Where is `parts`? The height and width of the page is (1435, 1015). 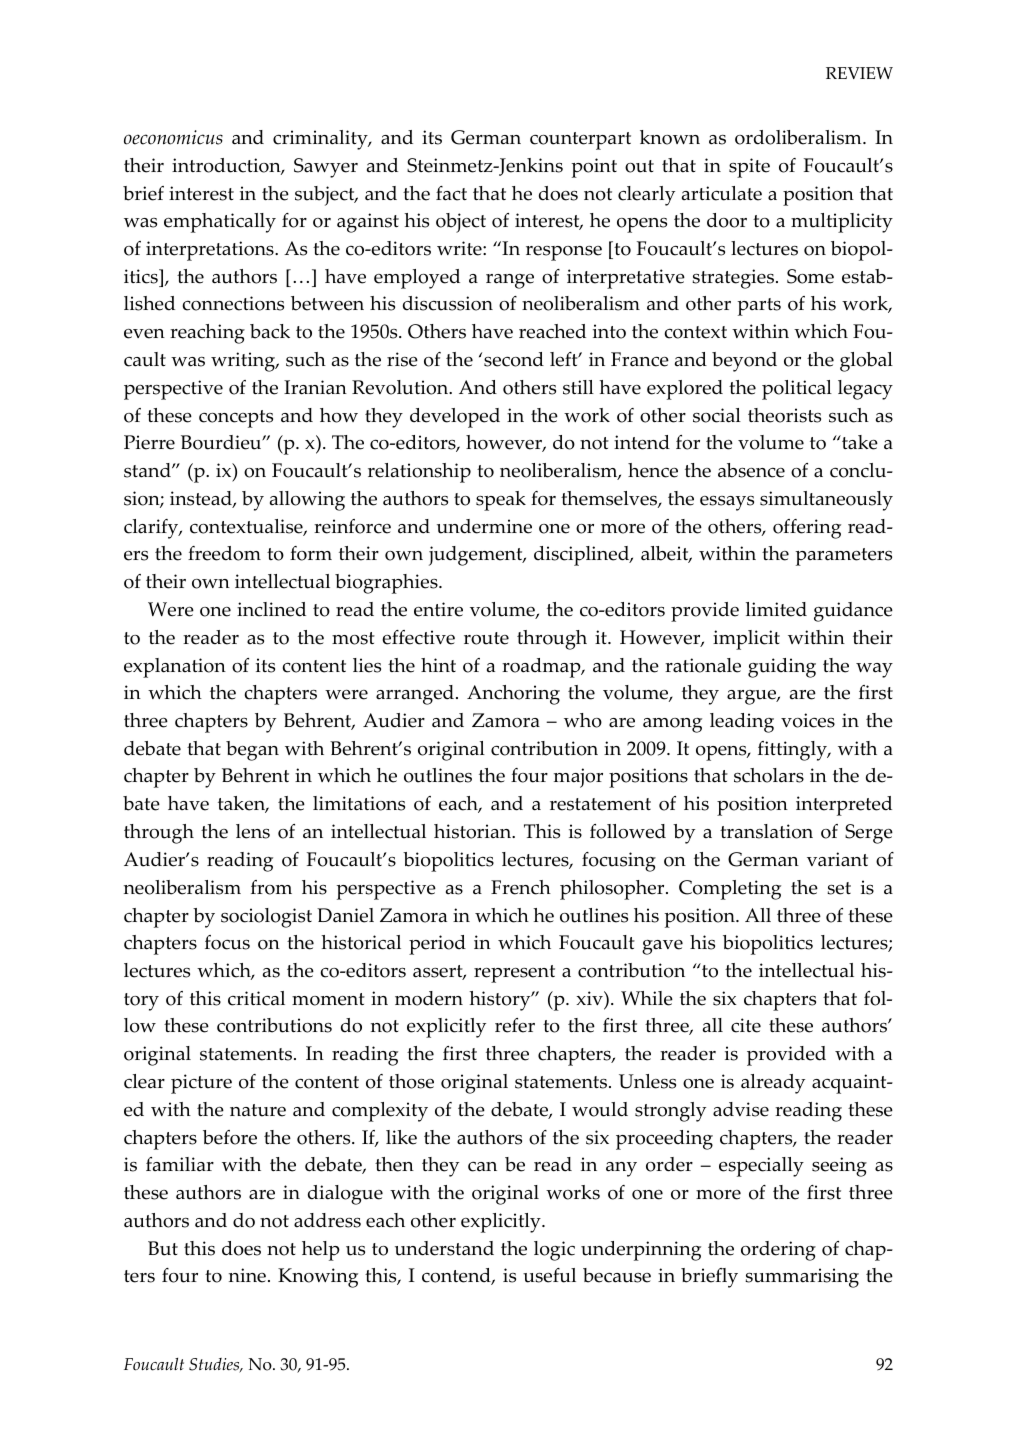 parts is located at coordinates (759, 307).
